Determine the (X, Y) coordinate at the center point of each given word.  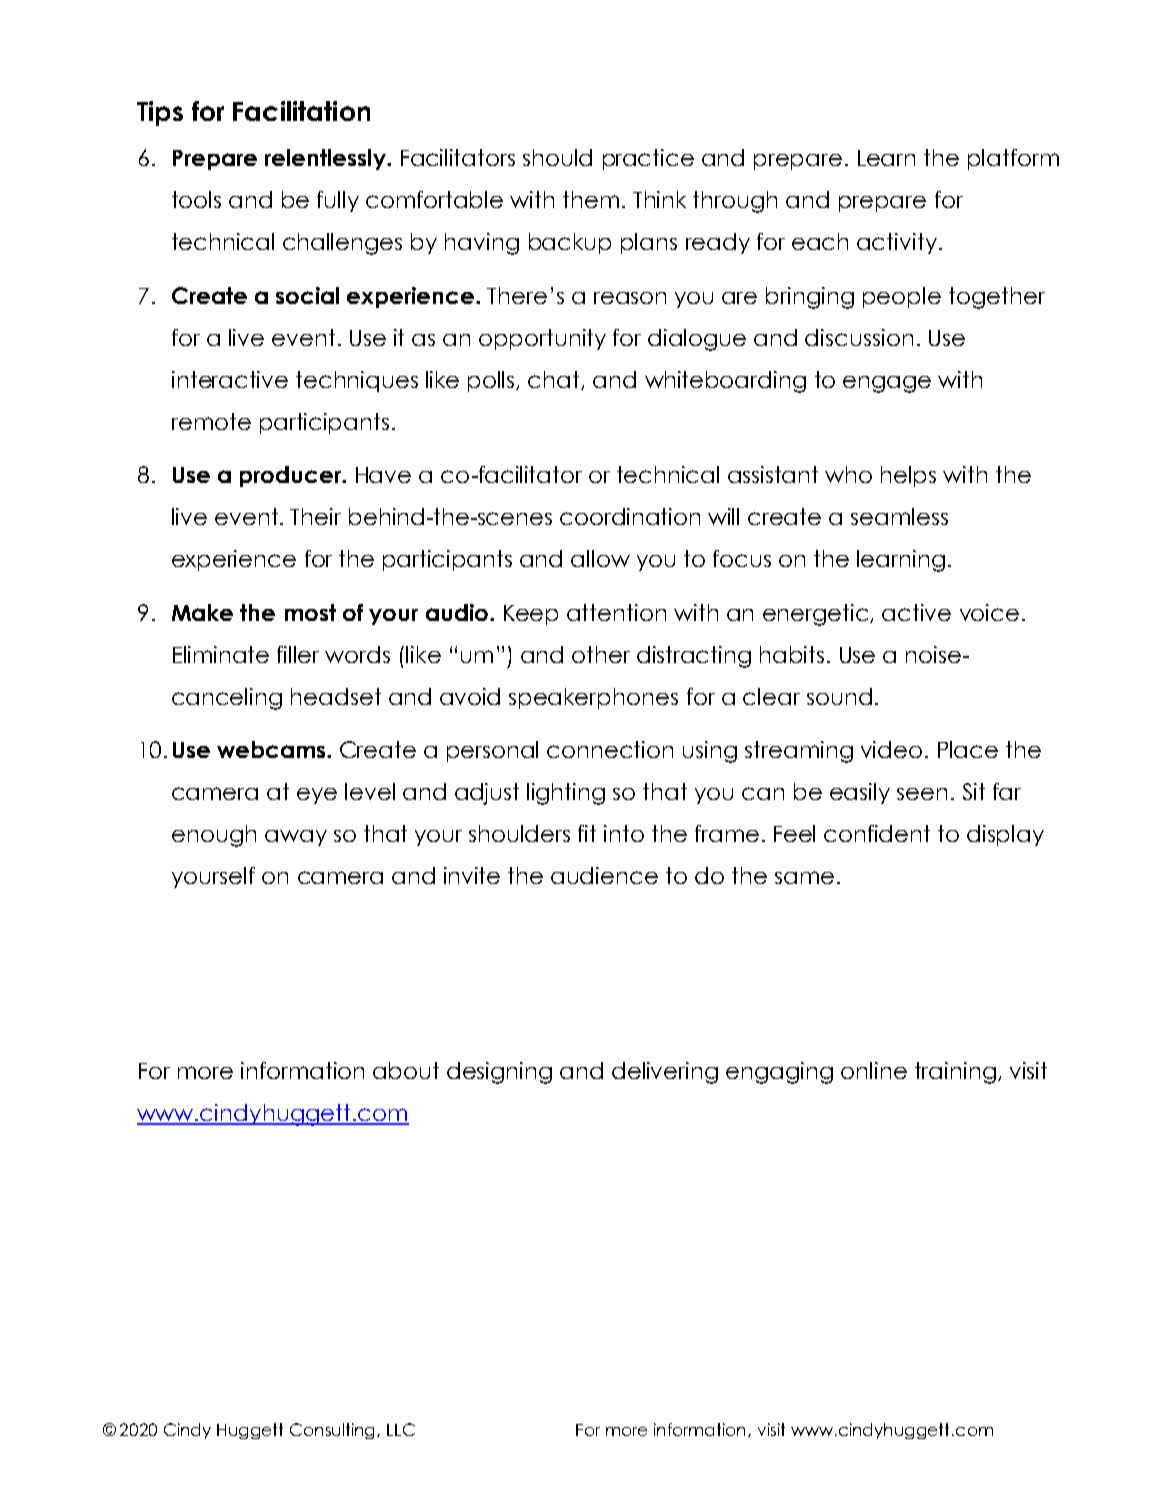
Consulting (334, 1431)
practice (648, 159)
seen (922, 794)
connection (610, 749)
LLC (401, 1429)
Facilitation (301, 111)
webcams (272, 749)
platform (1013, 159)
